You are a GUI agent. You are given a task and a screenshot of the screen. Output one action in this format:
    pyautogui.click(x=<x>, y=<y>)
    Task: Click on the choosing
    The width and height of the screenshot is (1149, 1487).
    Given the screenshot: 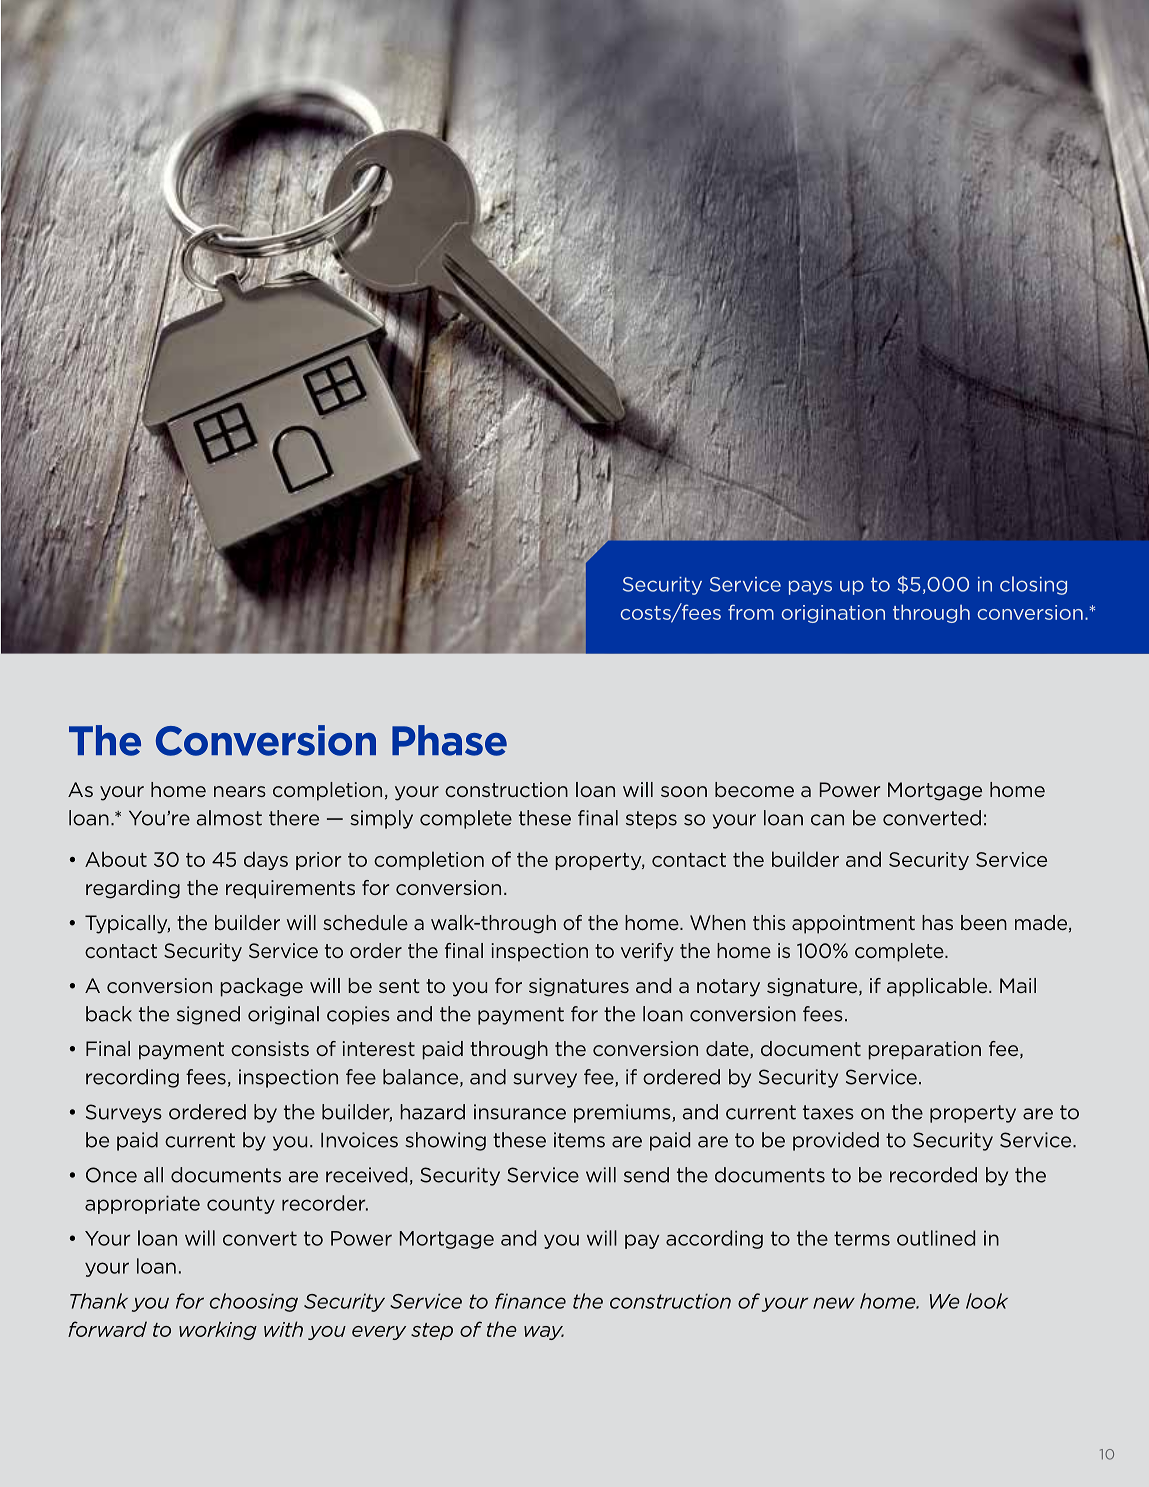 What is the action you would take?
    pyautogui.click(x=254, y=1302)
